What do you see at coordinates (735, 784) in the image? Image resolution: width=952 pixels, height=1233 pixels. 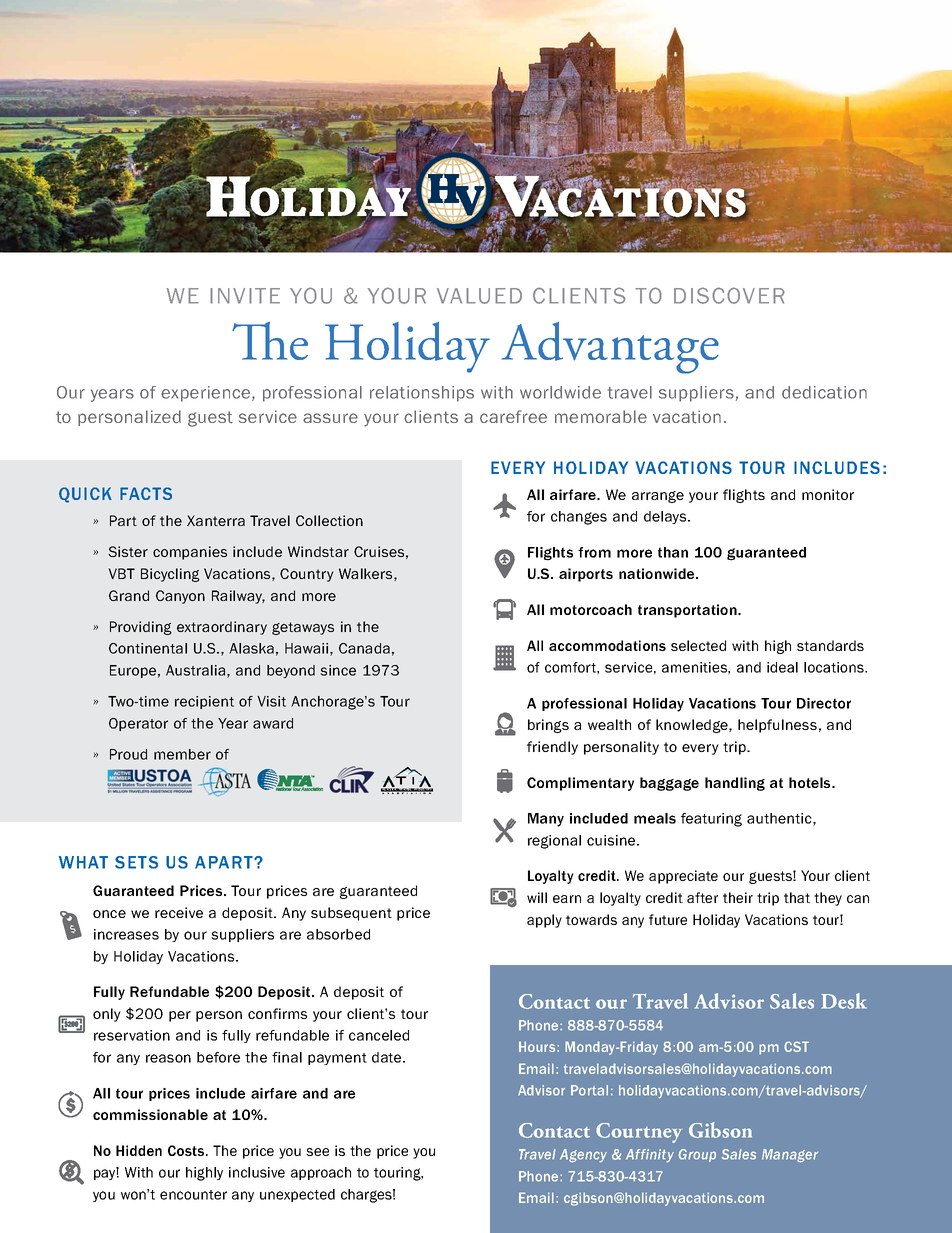 I see `handling` at bounding box center [735, 784].
